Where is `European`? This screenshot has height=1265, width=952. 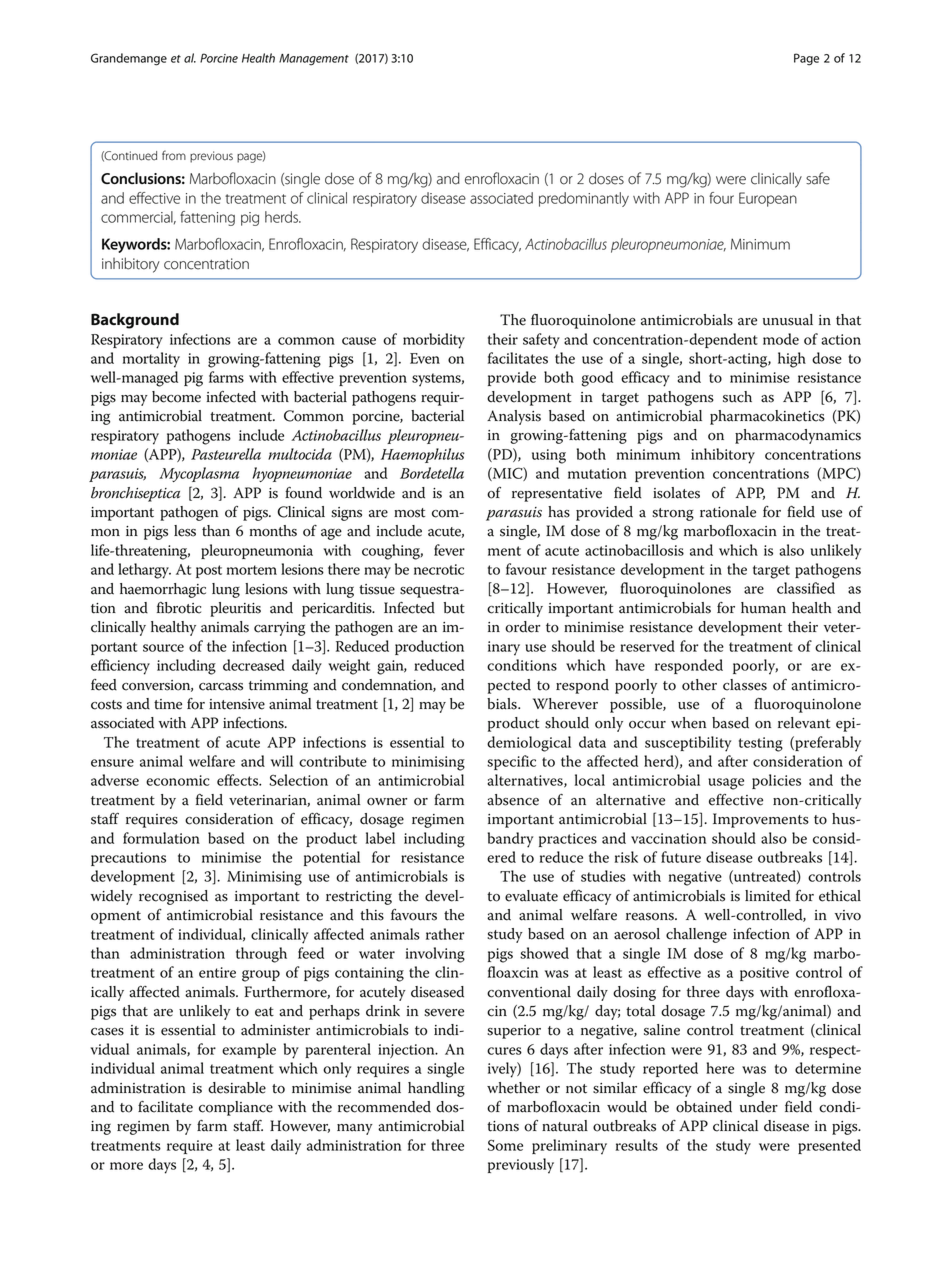 European is located at coordinates (768, 199).
